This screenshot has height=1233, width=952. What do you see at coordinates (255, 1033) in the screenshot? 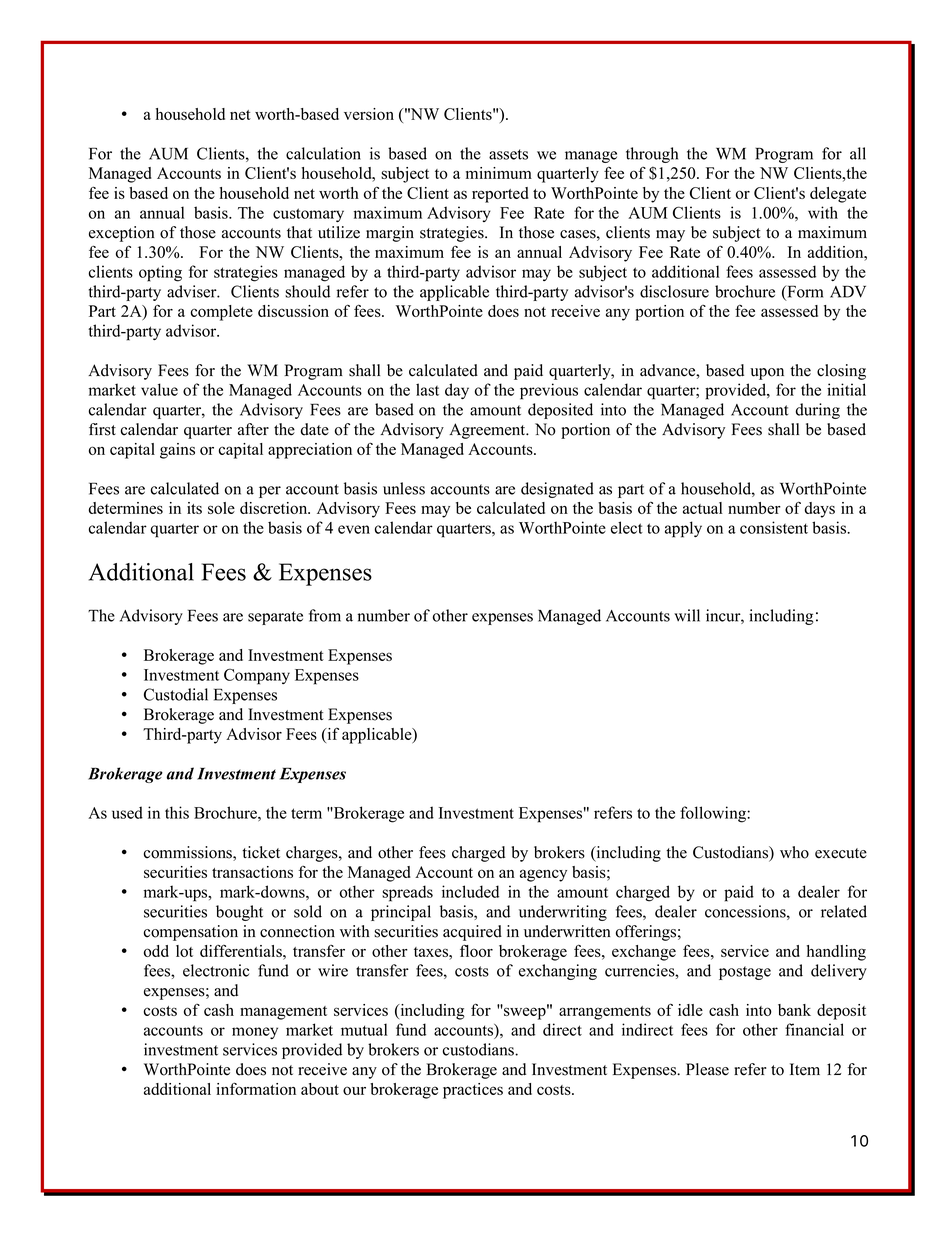
I see `money` at bounding box center [255, 1033].
